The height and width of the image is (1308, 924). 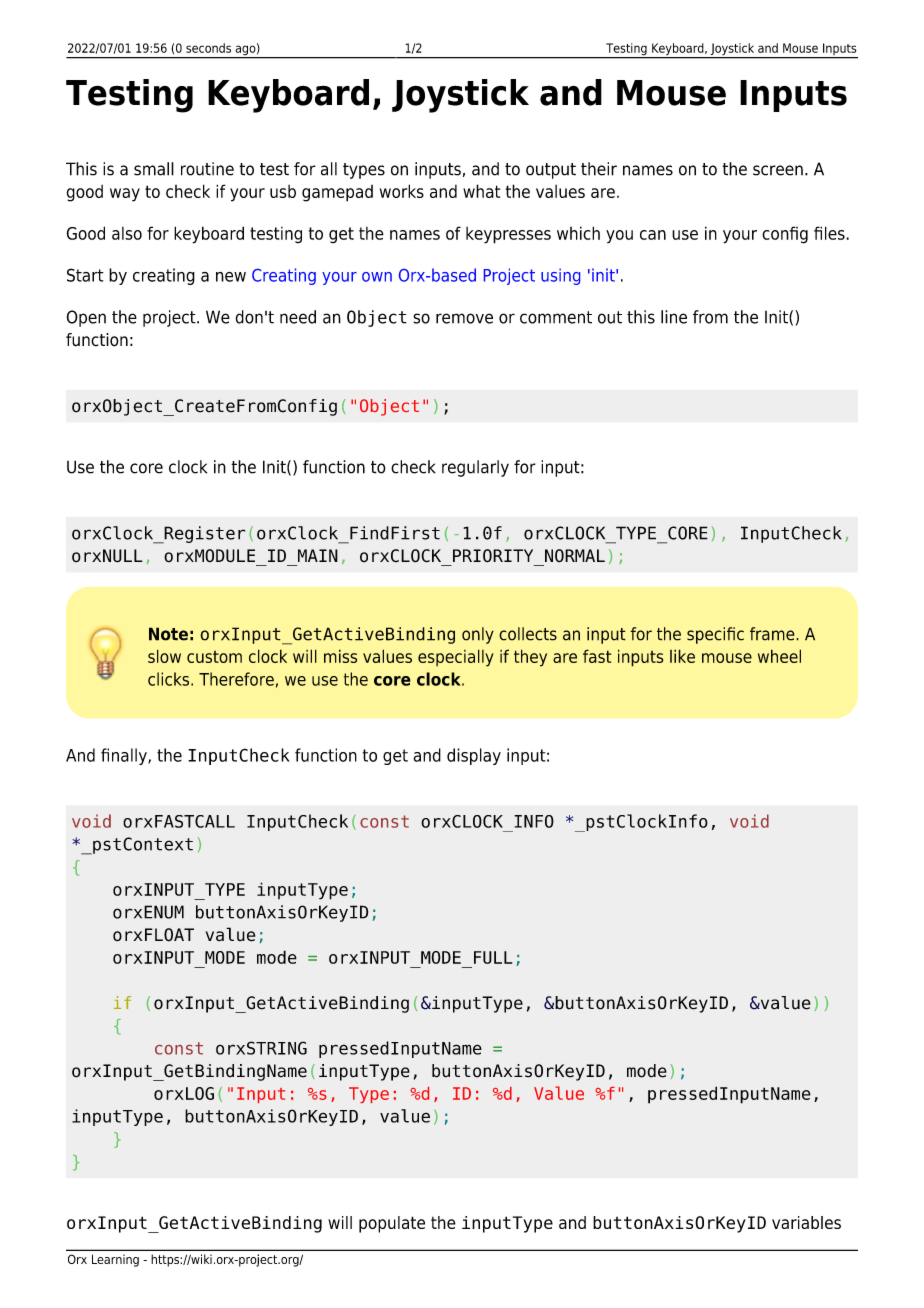 I want to click on especially, so click(x=456, y=658).
